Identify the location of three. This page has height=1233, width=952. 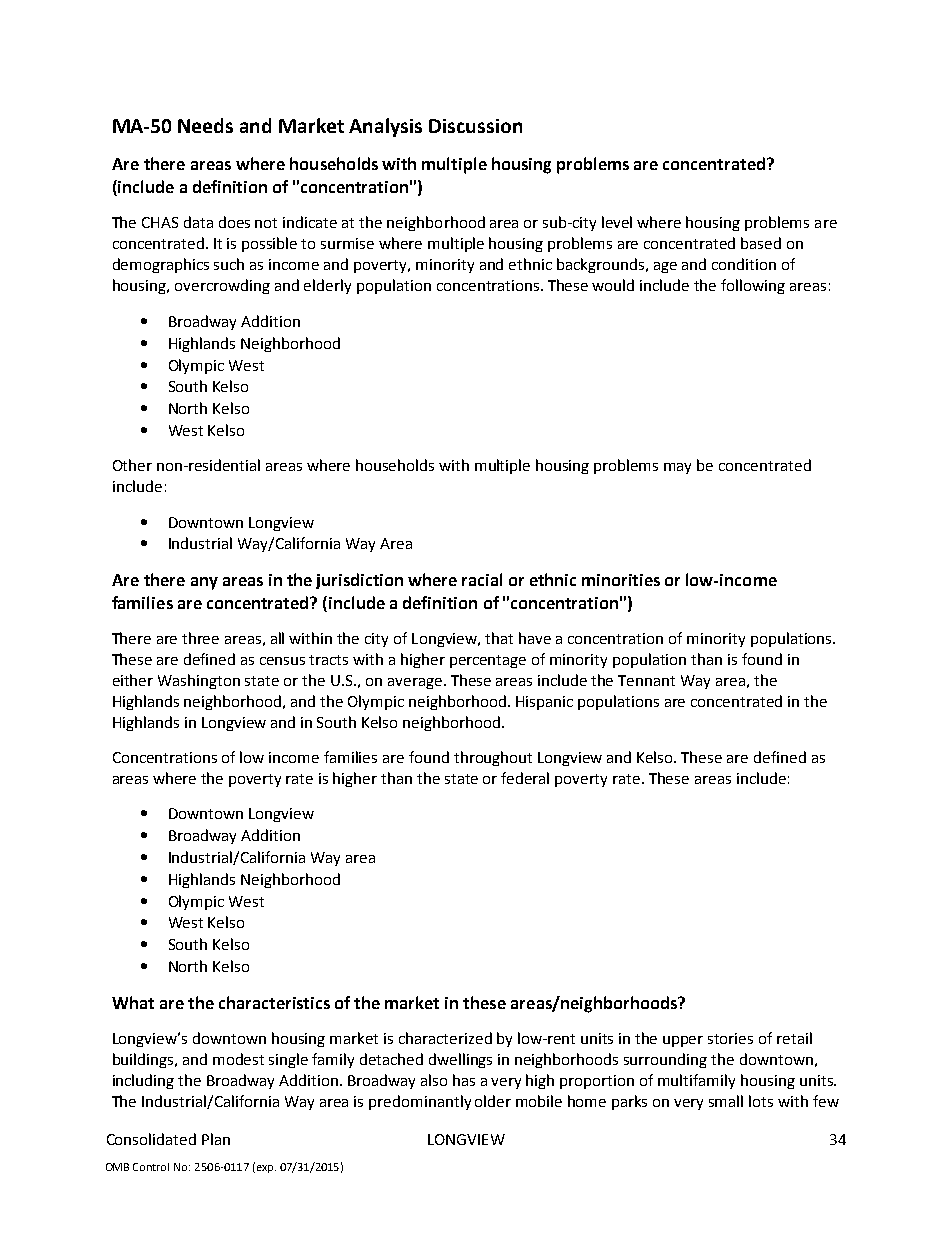
(200, 638).
